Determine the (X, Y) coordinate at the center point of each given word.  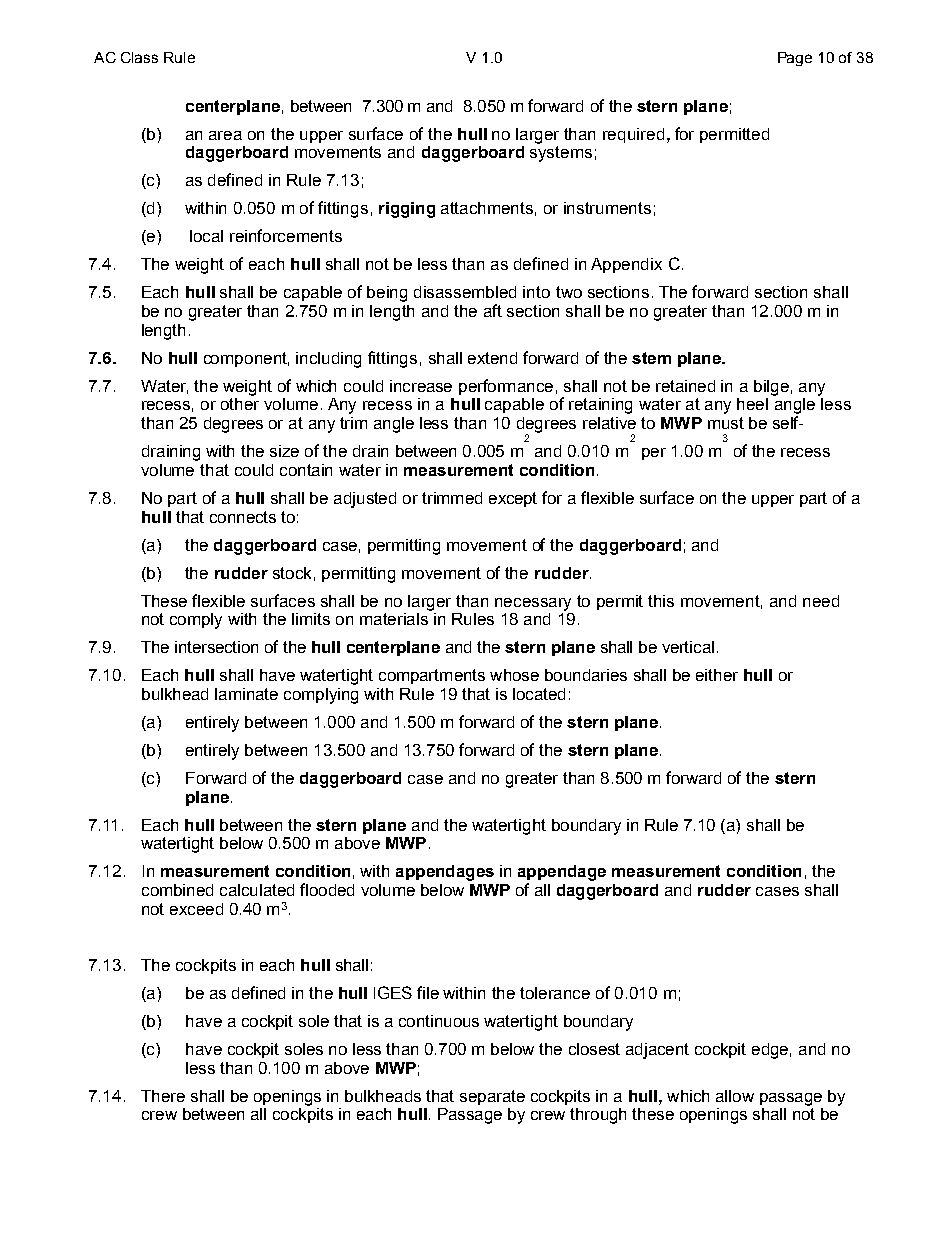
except (513, 499)
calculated (257, 890)
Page (795, 59)
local (206, 236)
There (163, 1096)
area (225, 135)
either (717, 675)
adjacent (657, 1051)
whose (514, 675)
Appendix (626, 265)
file (428, 992)
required (633, 135)
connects (243, 517)
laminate (246, 694)
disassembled (465, 292)
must (726, 423)
